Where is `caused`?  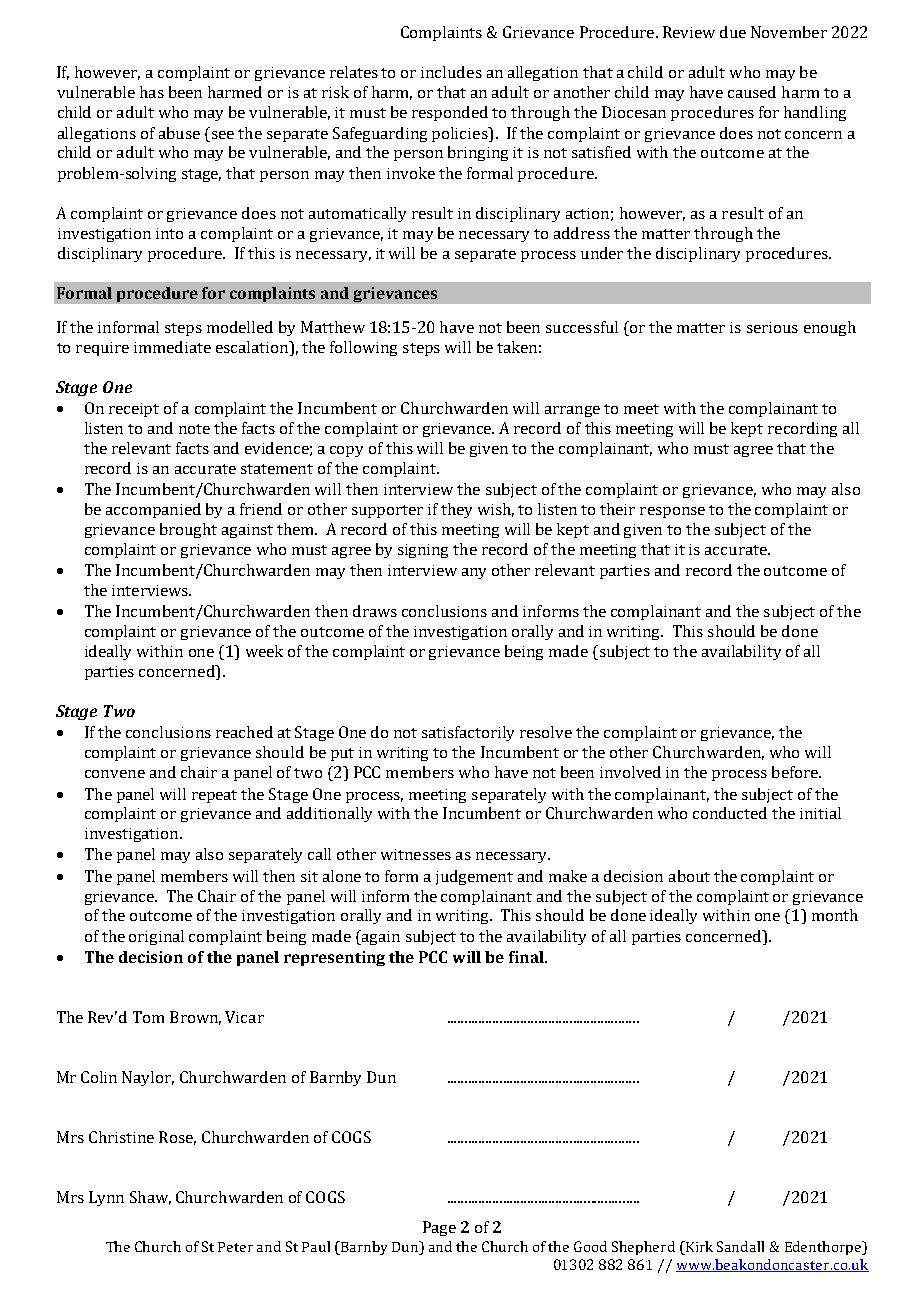
caused is located at coordinates (752, 92).
